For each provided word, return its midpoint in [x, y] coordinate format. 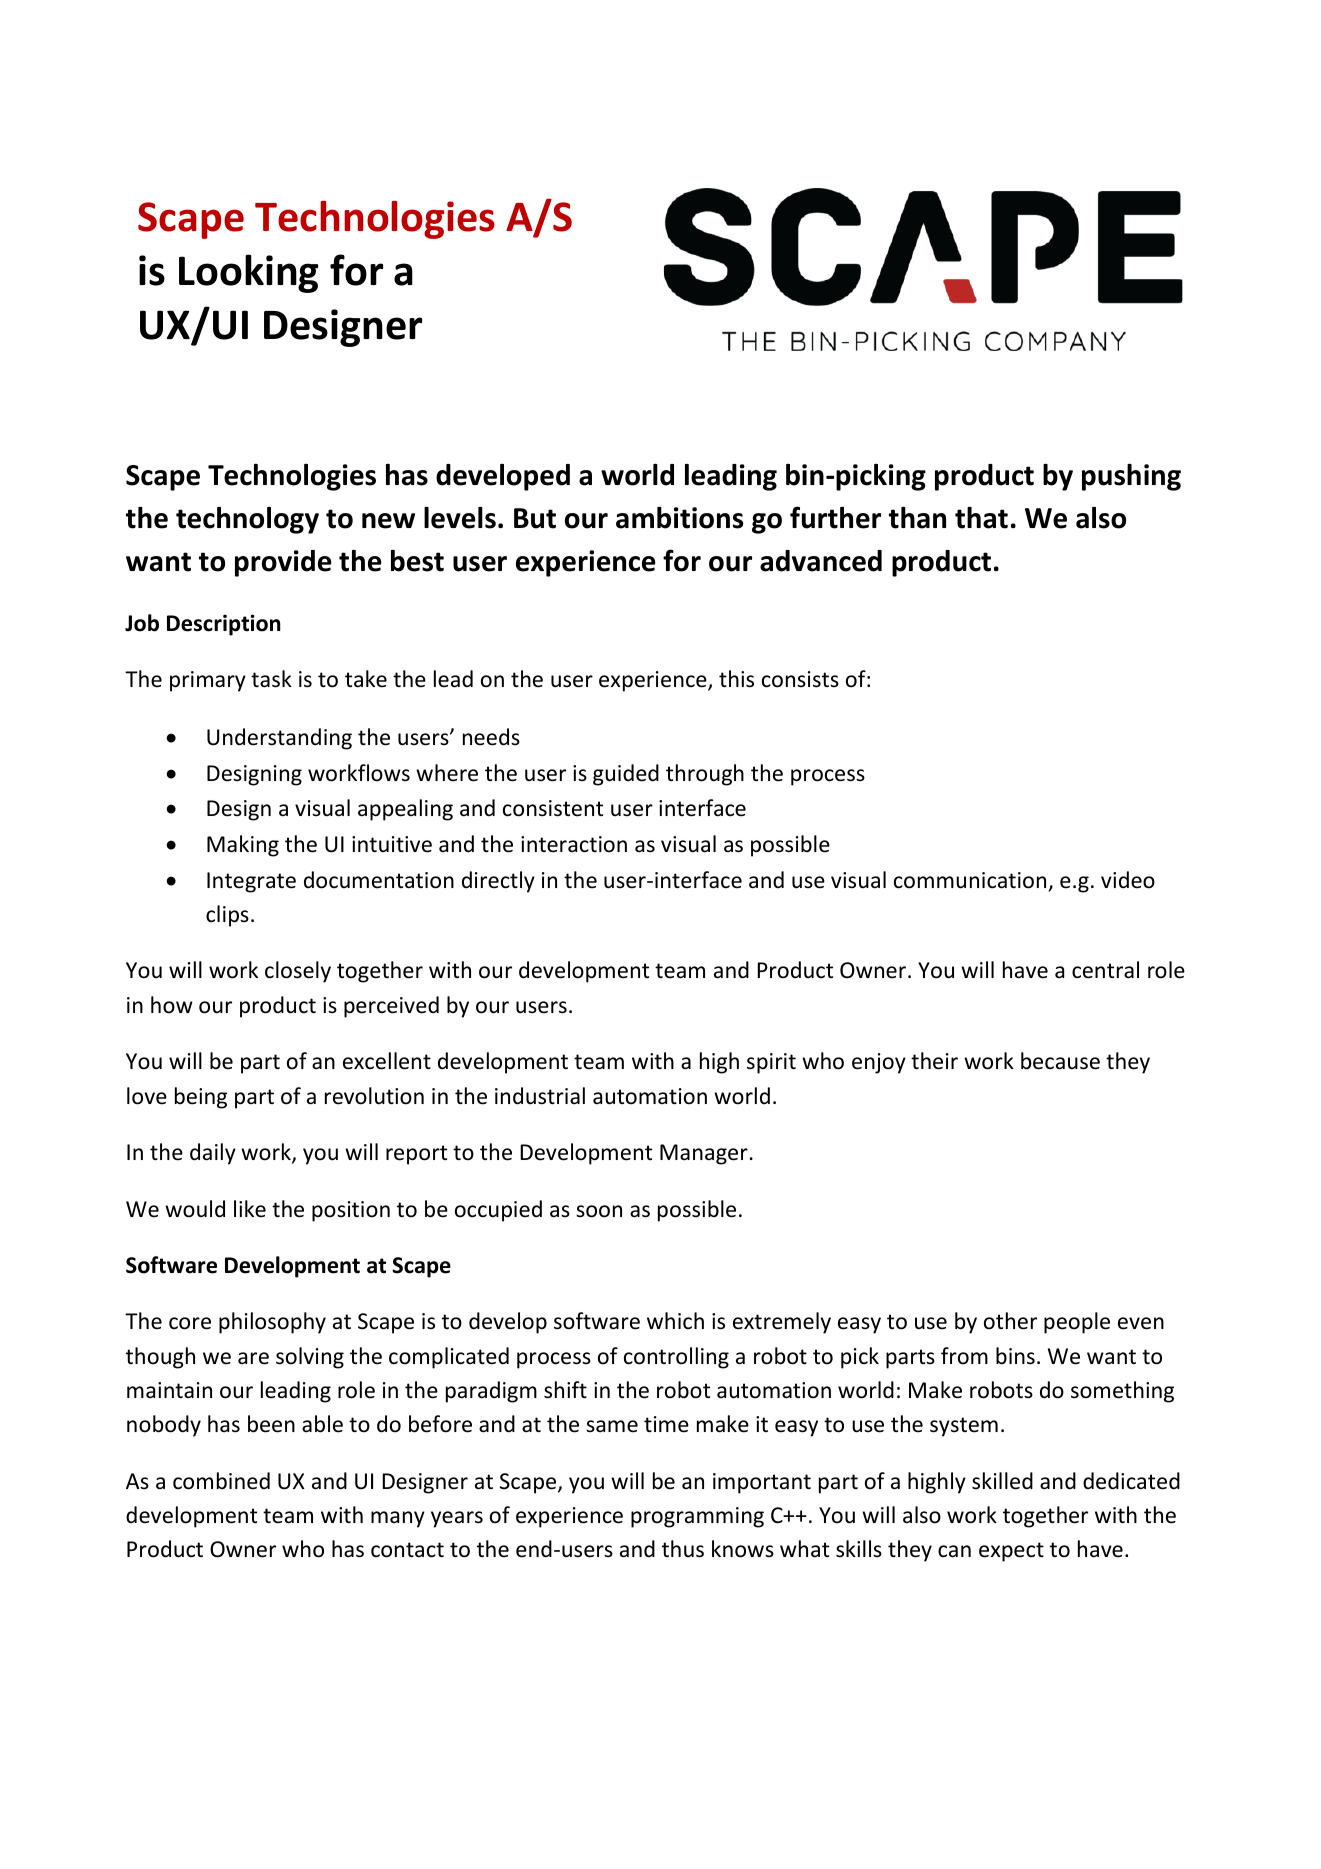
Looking [248, 273]
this [736, 679]
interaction [574, 844]
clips [227, 916]
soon [599, 1211]
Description [224, 625]
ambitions [680, 518]
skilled [1002, 1481]
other [1010, 1321]
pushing [1131, 477]
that [981, 518]
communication [970, 880]
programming [697, 1517]
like [250, 1209]
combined [221, 1481]
